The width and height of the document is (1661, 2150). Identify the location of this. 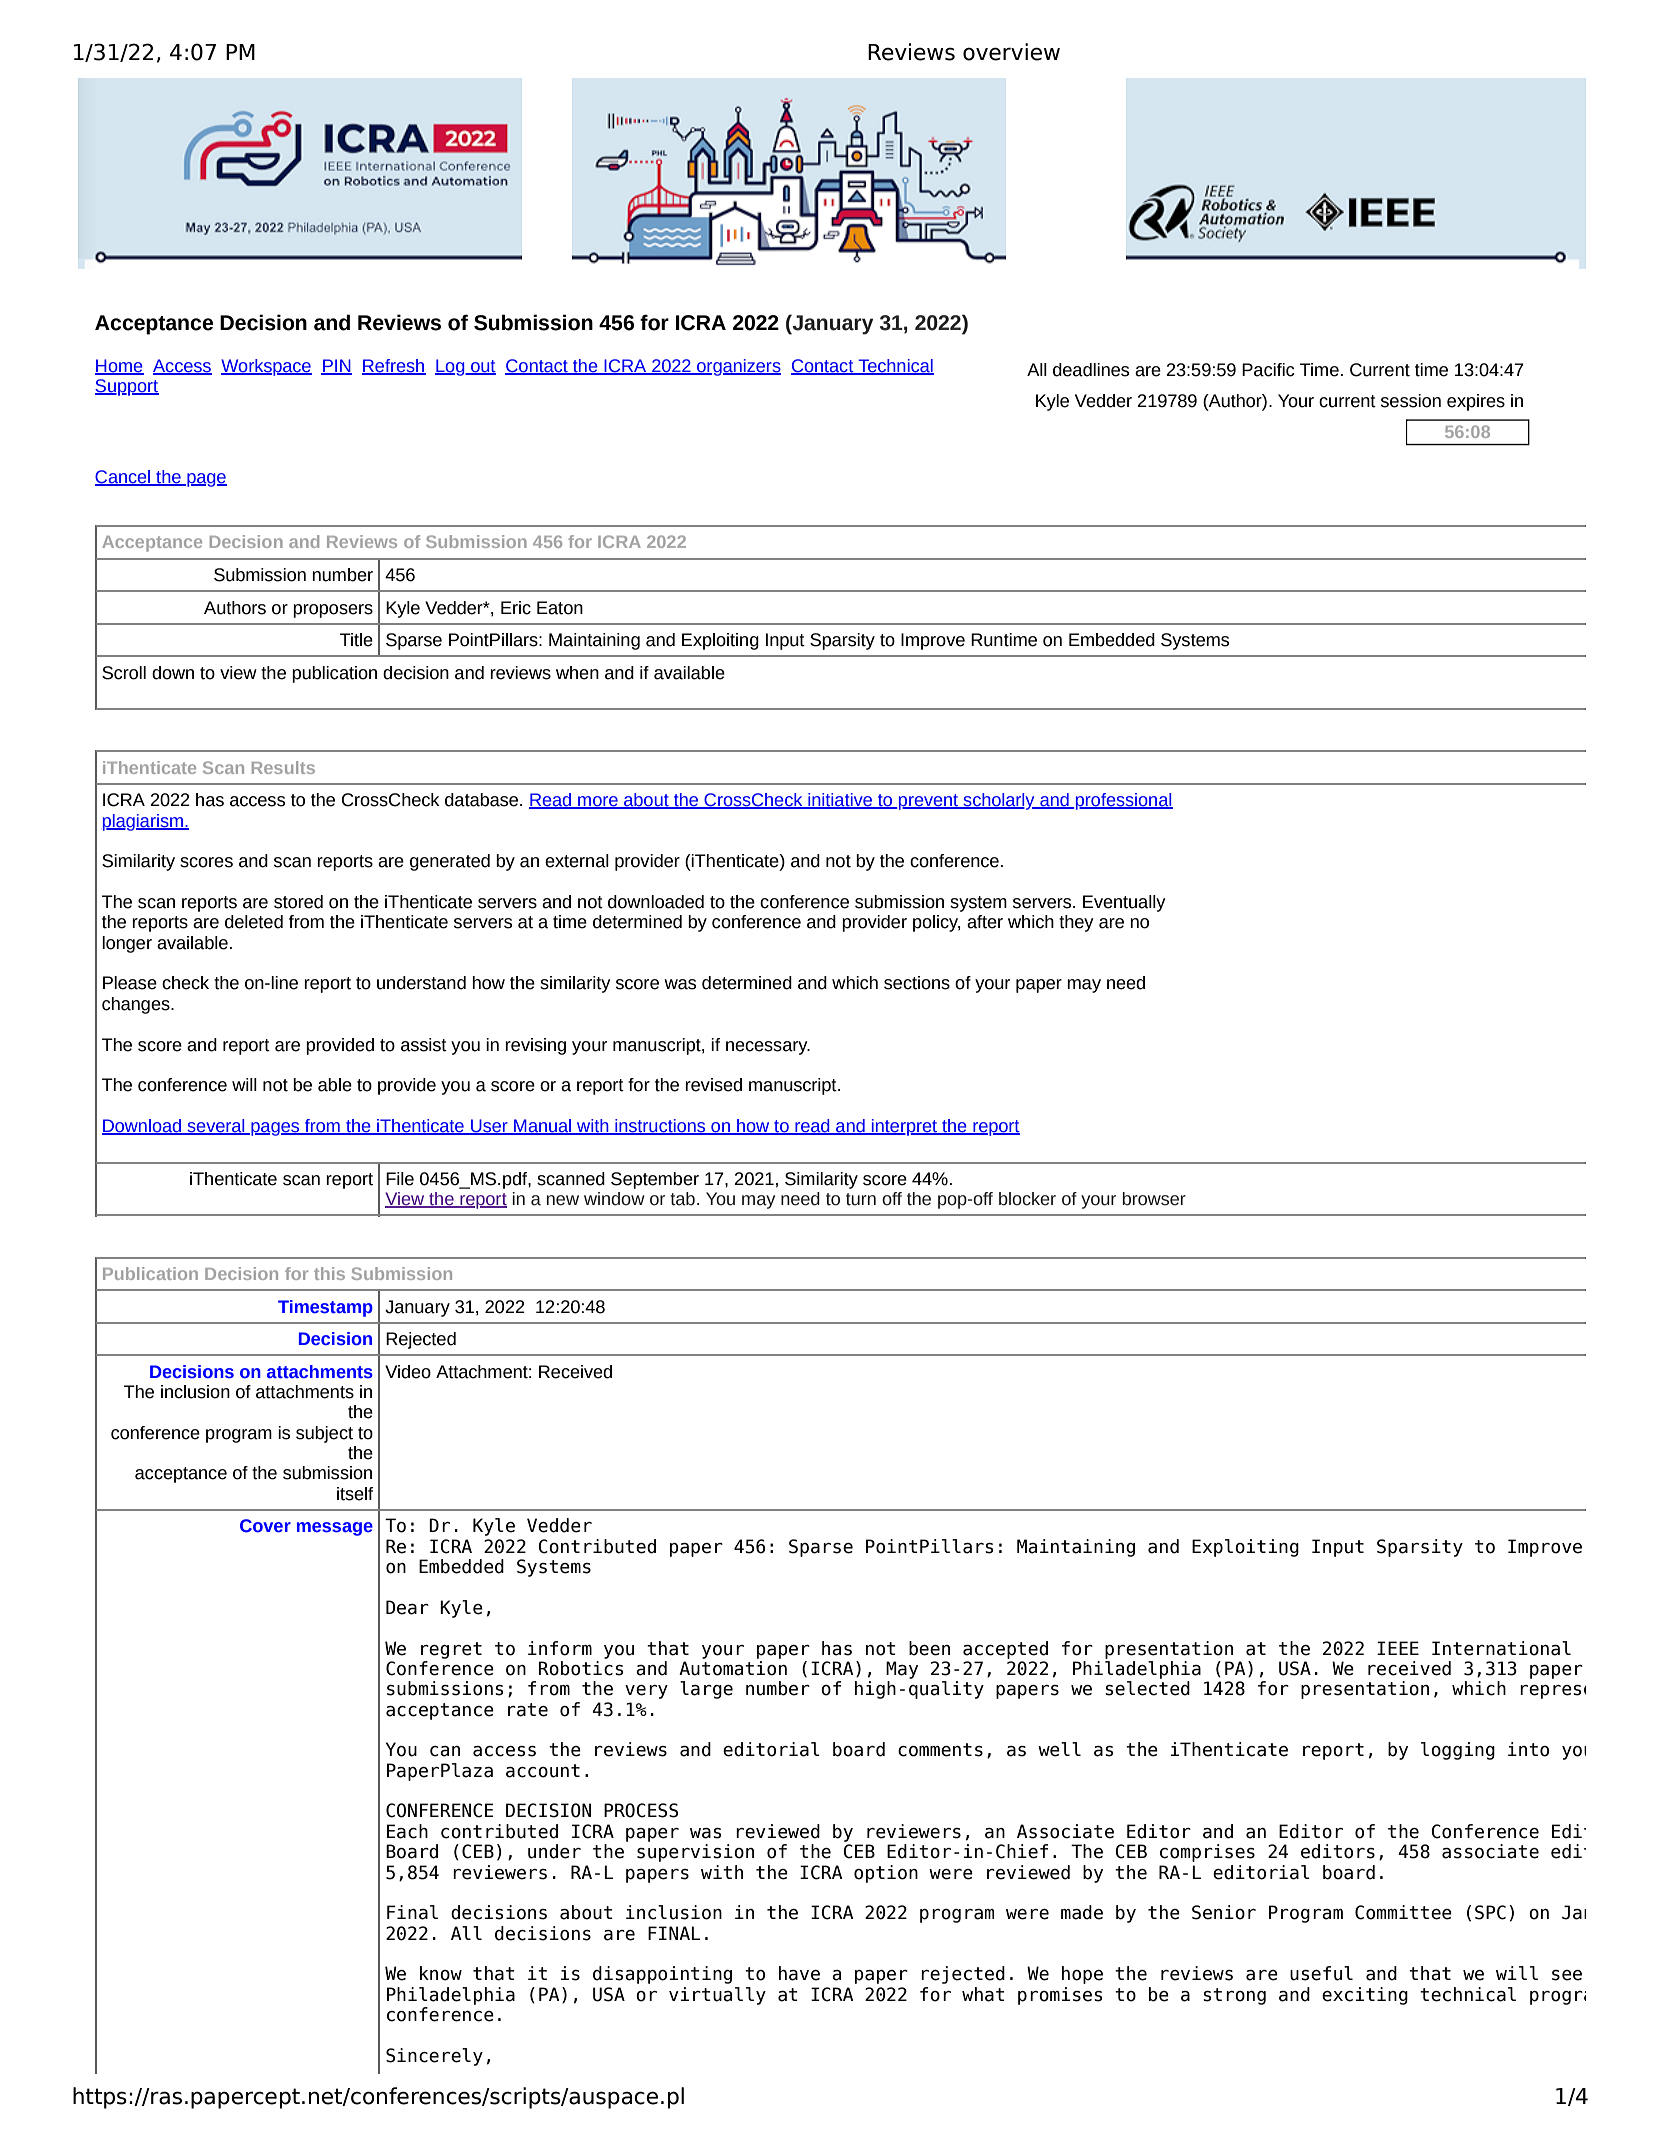
(329, 1273).
